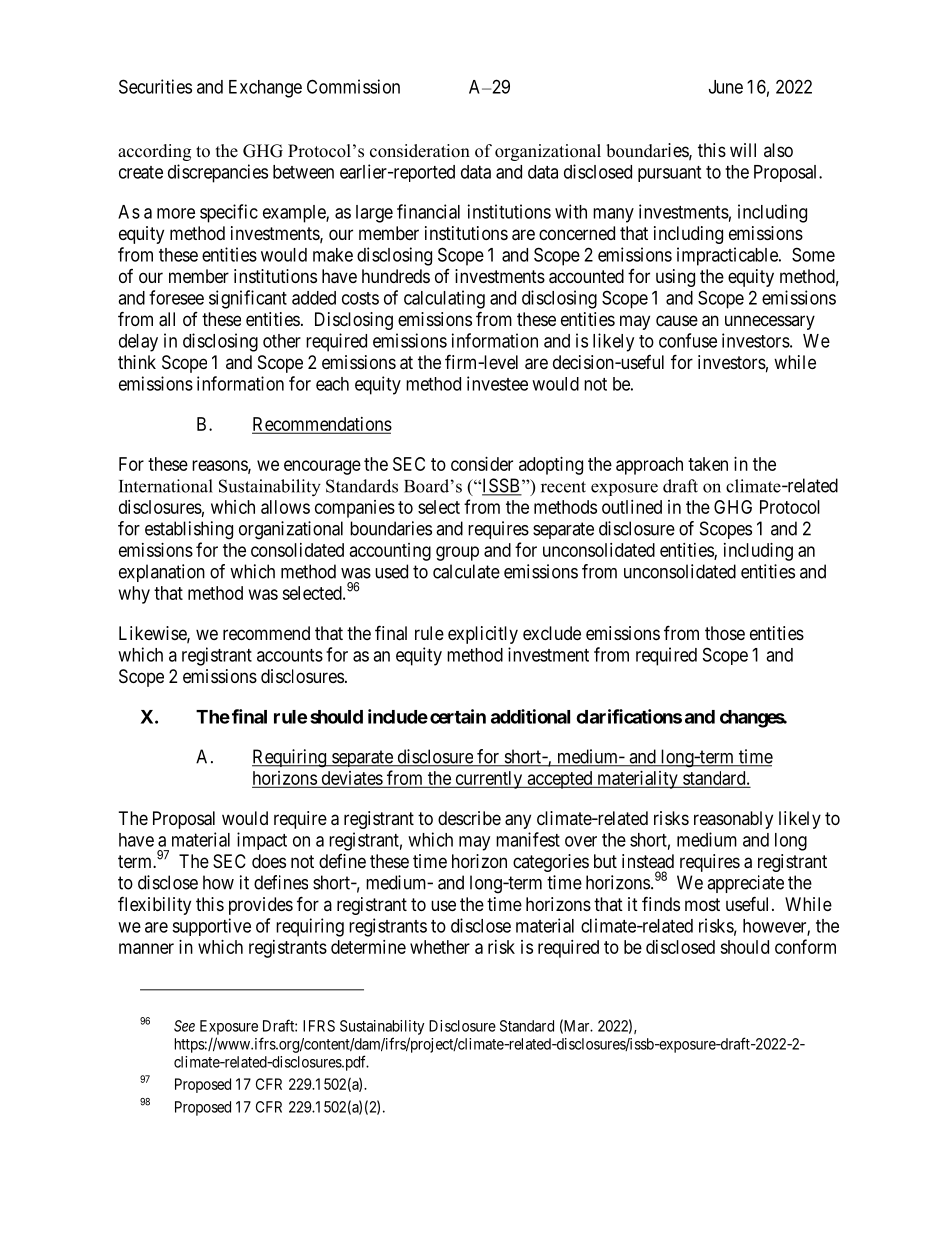  Describe the element at coordinates (353, 86) in the screenshot. I see `Commission` at that location.
